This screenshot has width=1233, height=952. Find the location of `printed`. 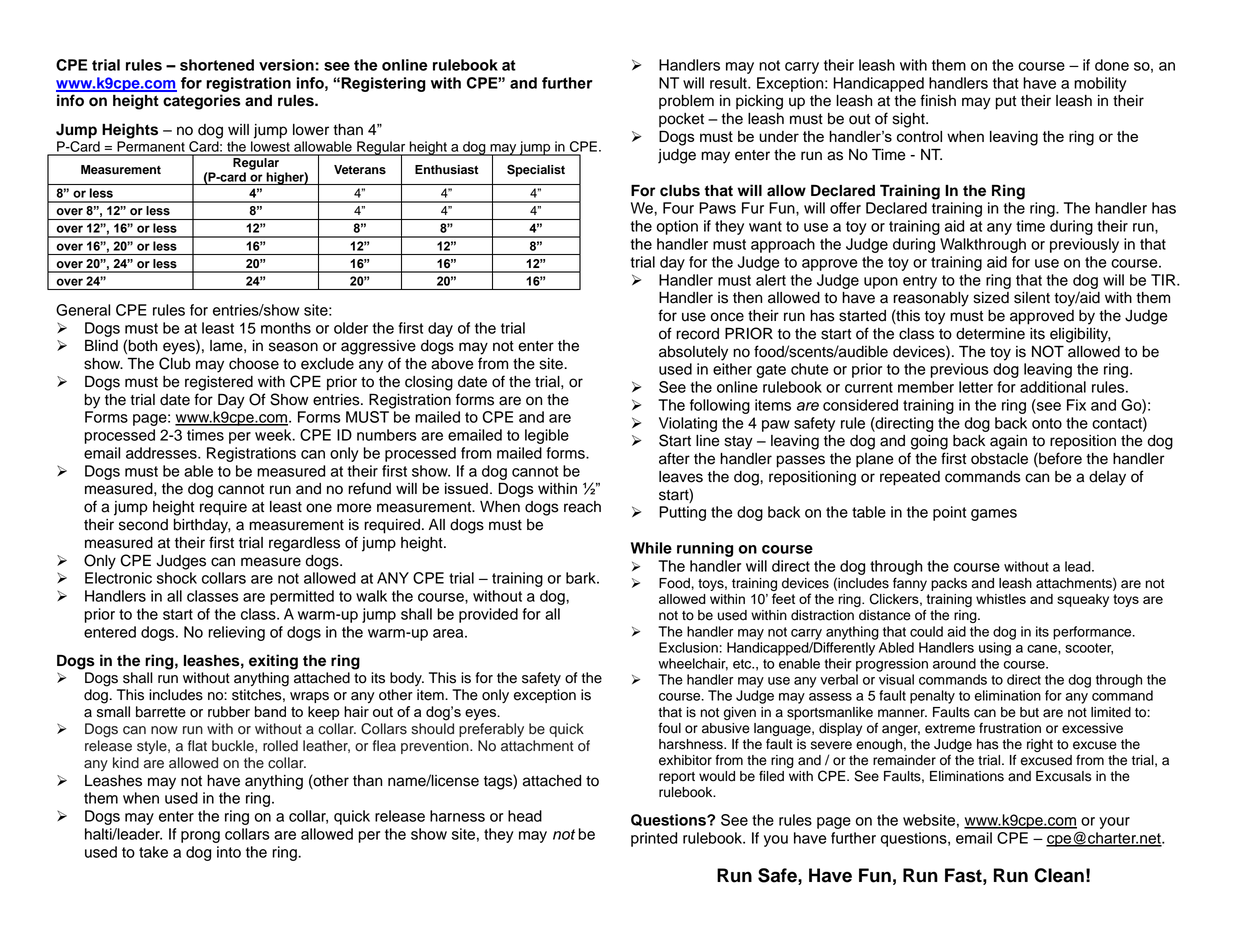

printed is located at coordinates (654, 839).
